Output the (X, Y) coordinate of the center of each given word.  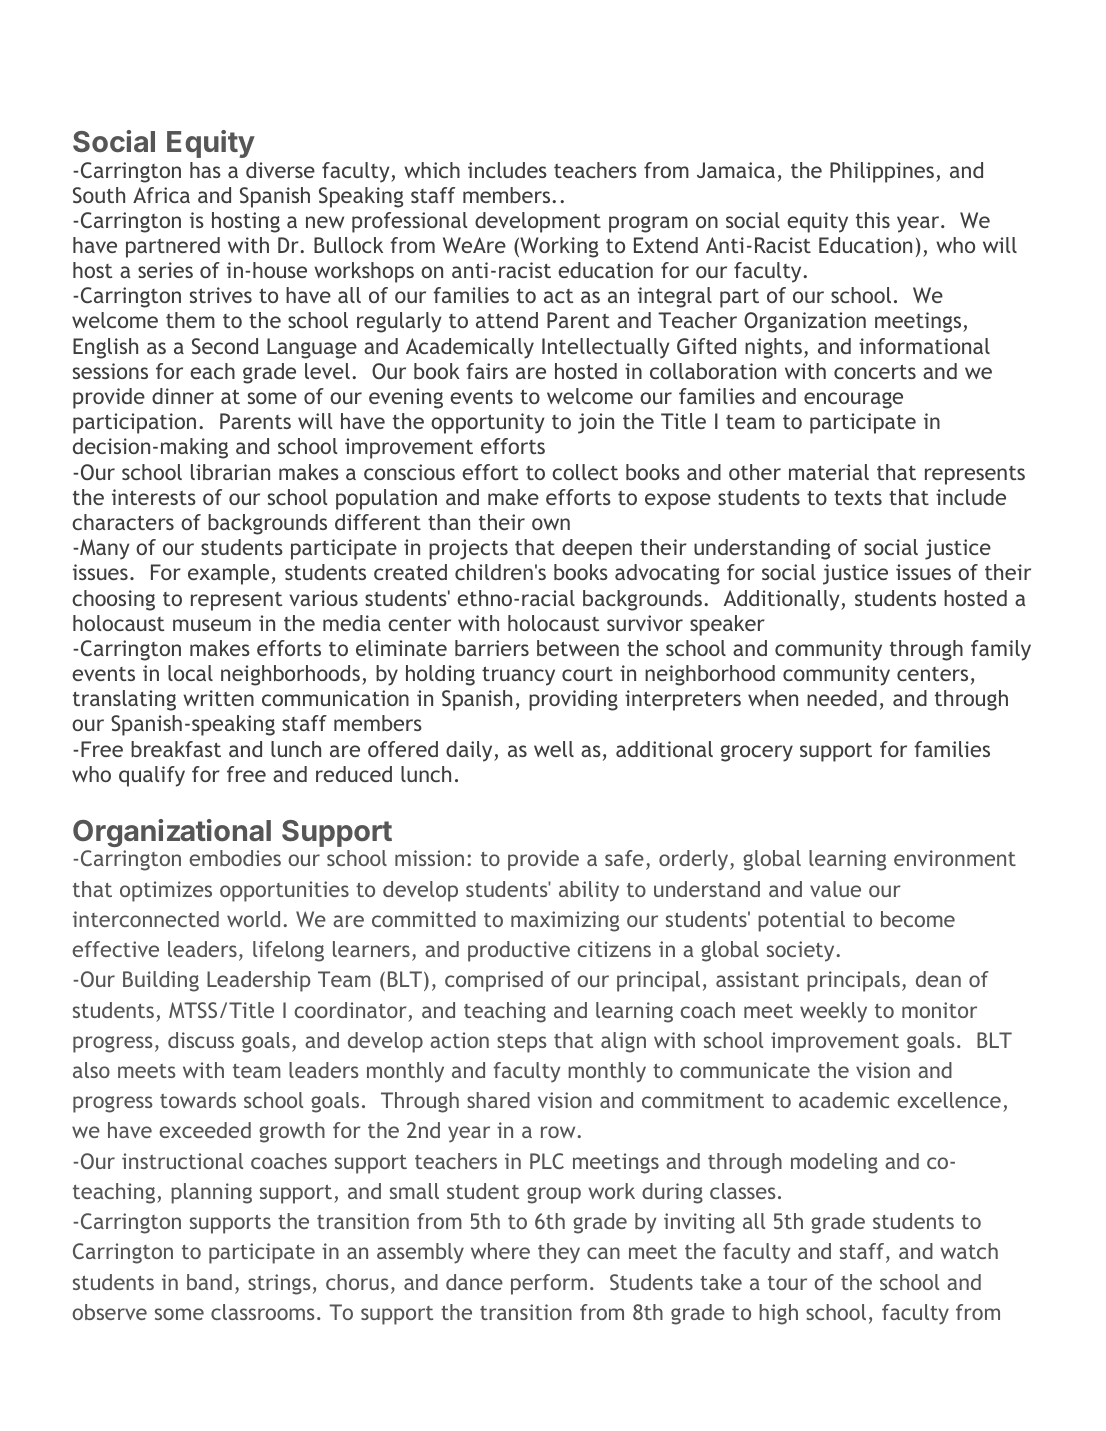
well (554, 749)
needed (842, 698)
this (873, 220)
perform (549, 1284)
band (209, 1282)
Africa (161, 195)
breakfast (176, 749)
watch (969, 1251)
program (648, 224)
